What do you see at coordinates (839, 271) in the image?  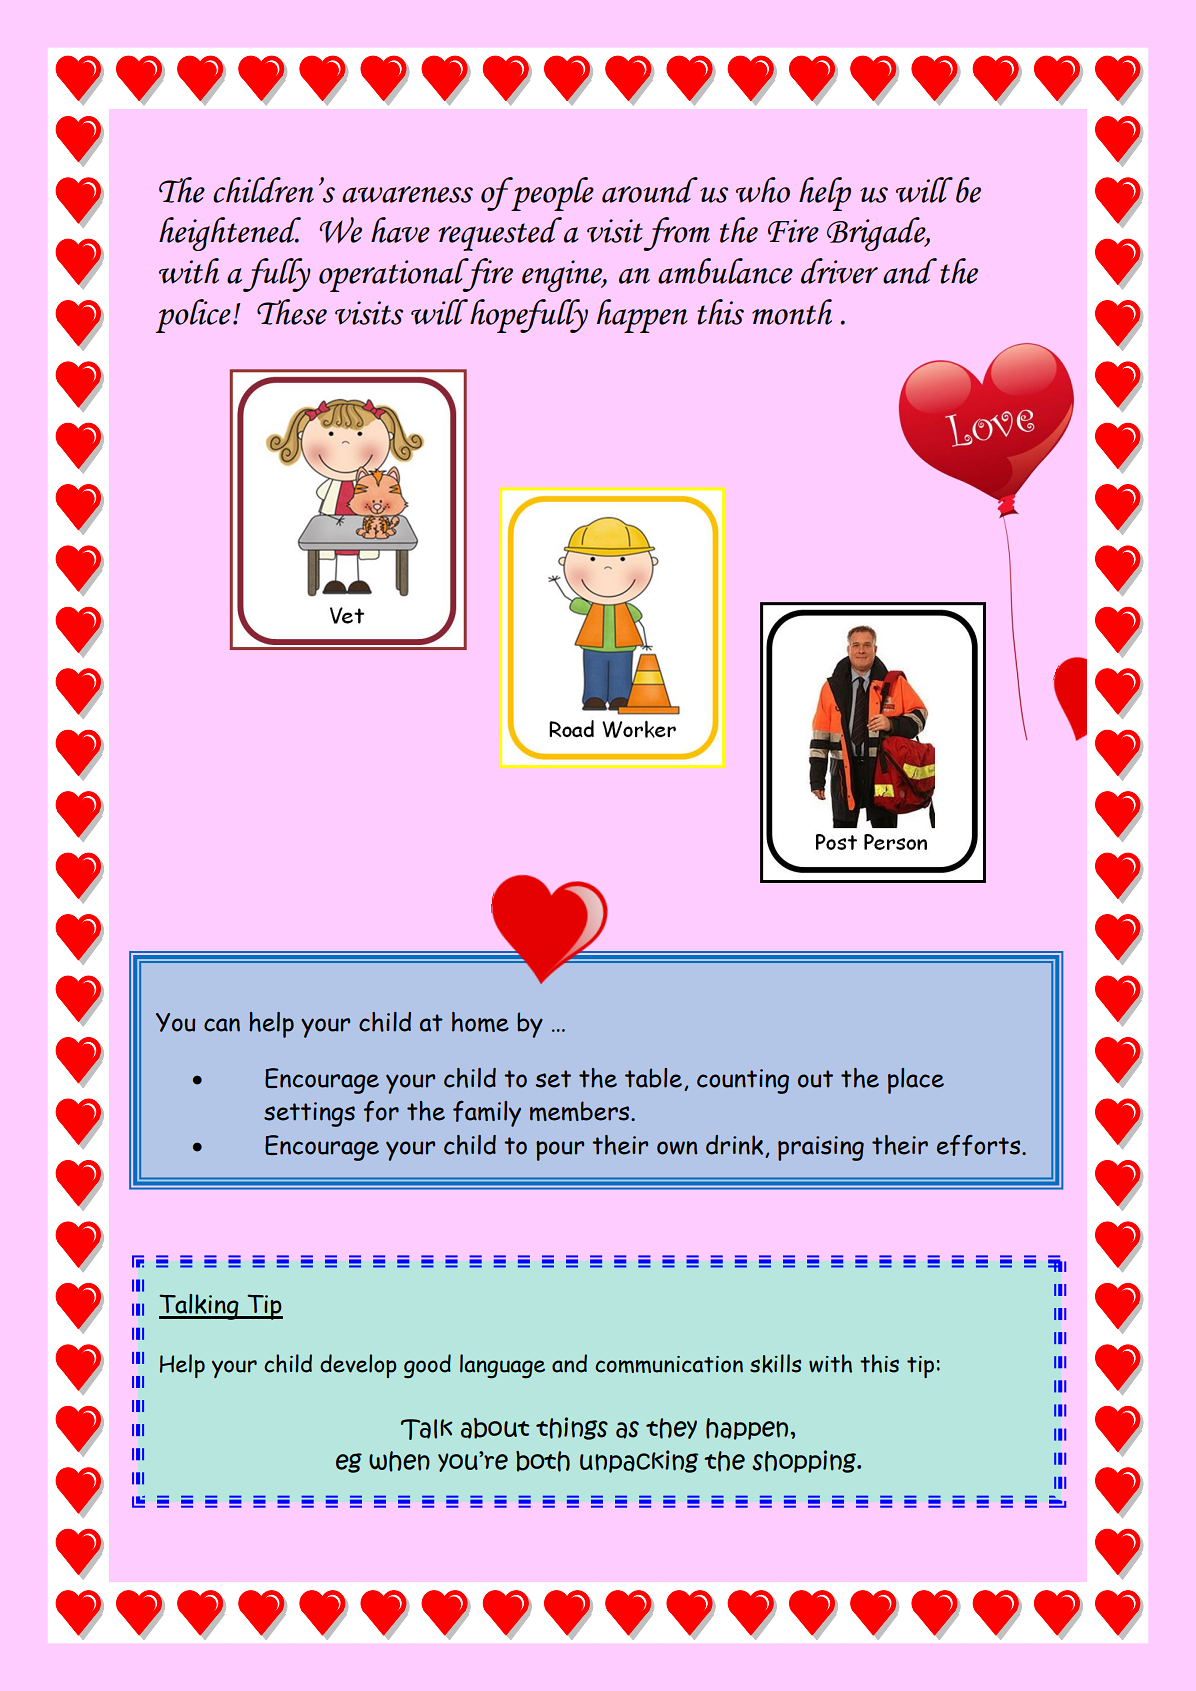 I see `driver` at bounding box center [839, 271].
